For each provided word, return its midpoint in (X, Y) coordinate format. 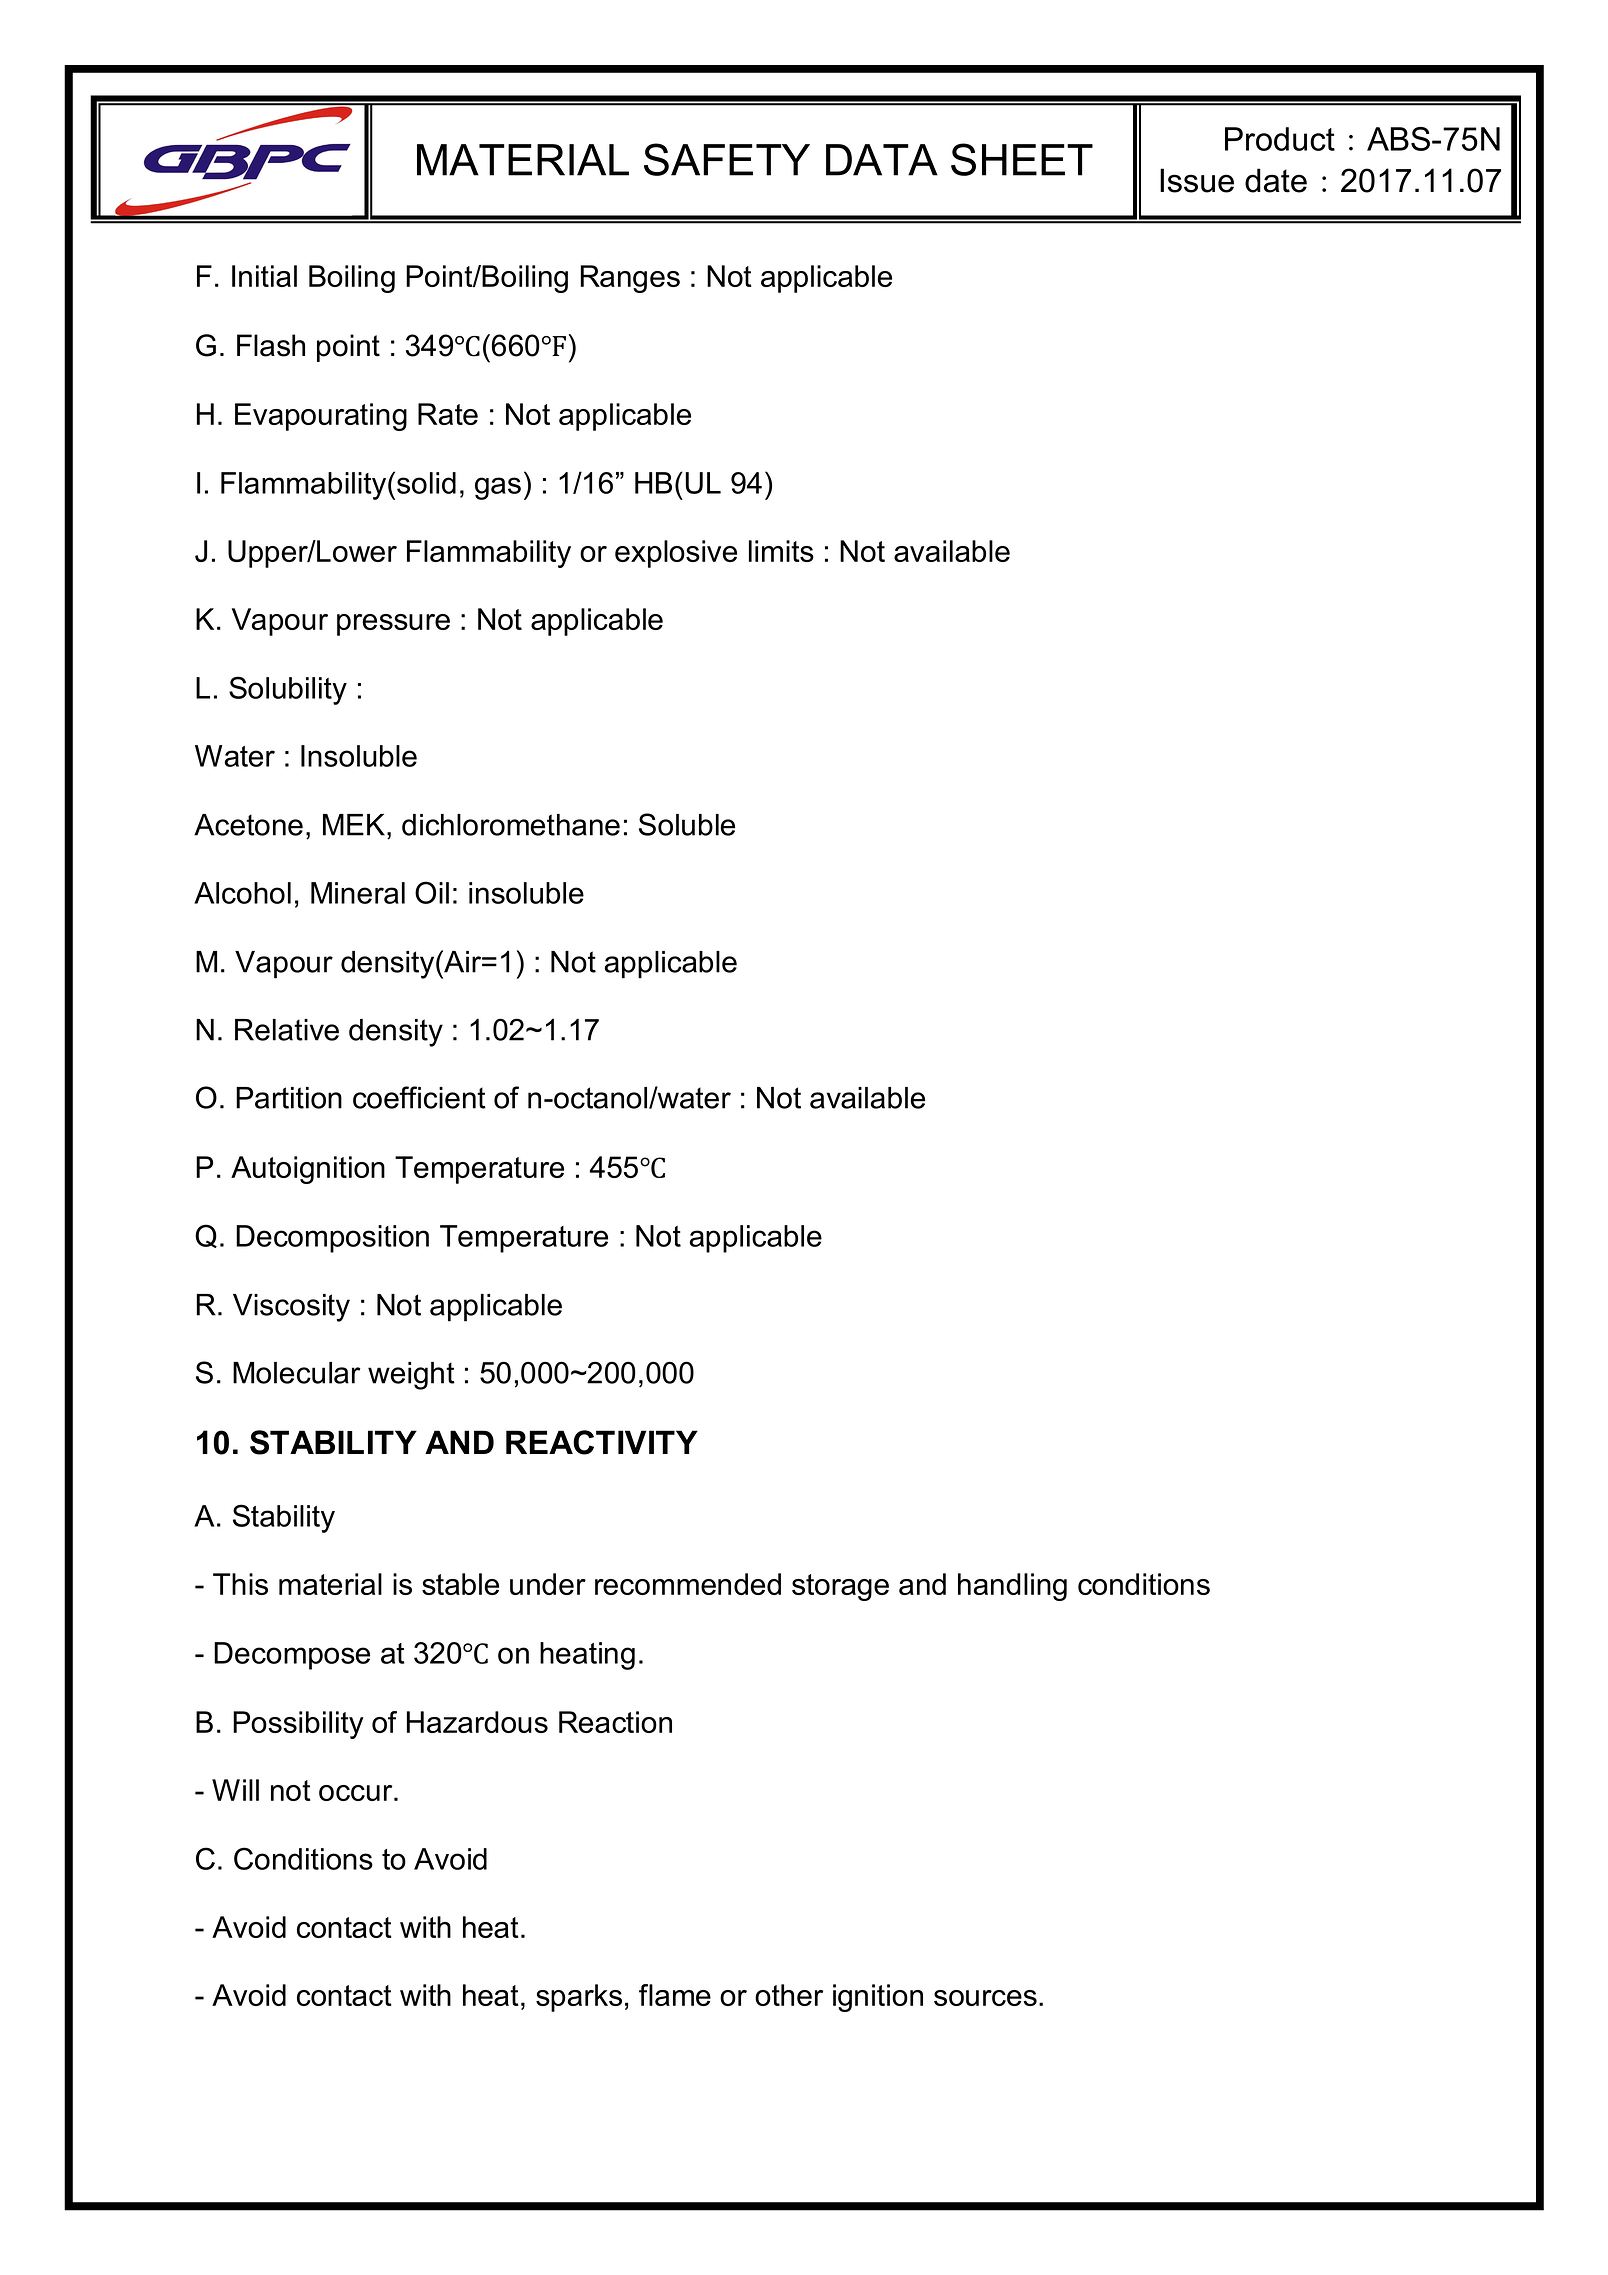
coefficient (419, 1097)
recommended (688, 1584)
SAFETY (727, 159)
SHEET (1022, 159)
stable (460, 1584)
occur (357, 1793)
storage (840, 1587)
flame (675, 1995)
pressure (393, 625)
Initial (264, 276)
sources (985, 1998)
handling (1012, 1587)
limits (781, 551)
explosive (676, 554)
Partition (289, 1098)
